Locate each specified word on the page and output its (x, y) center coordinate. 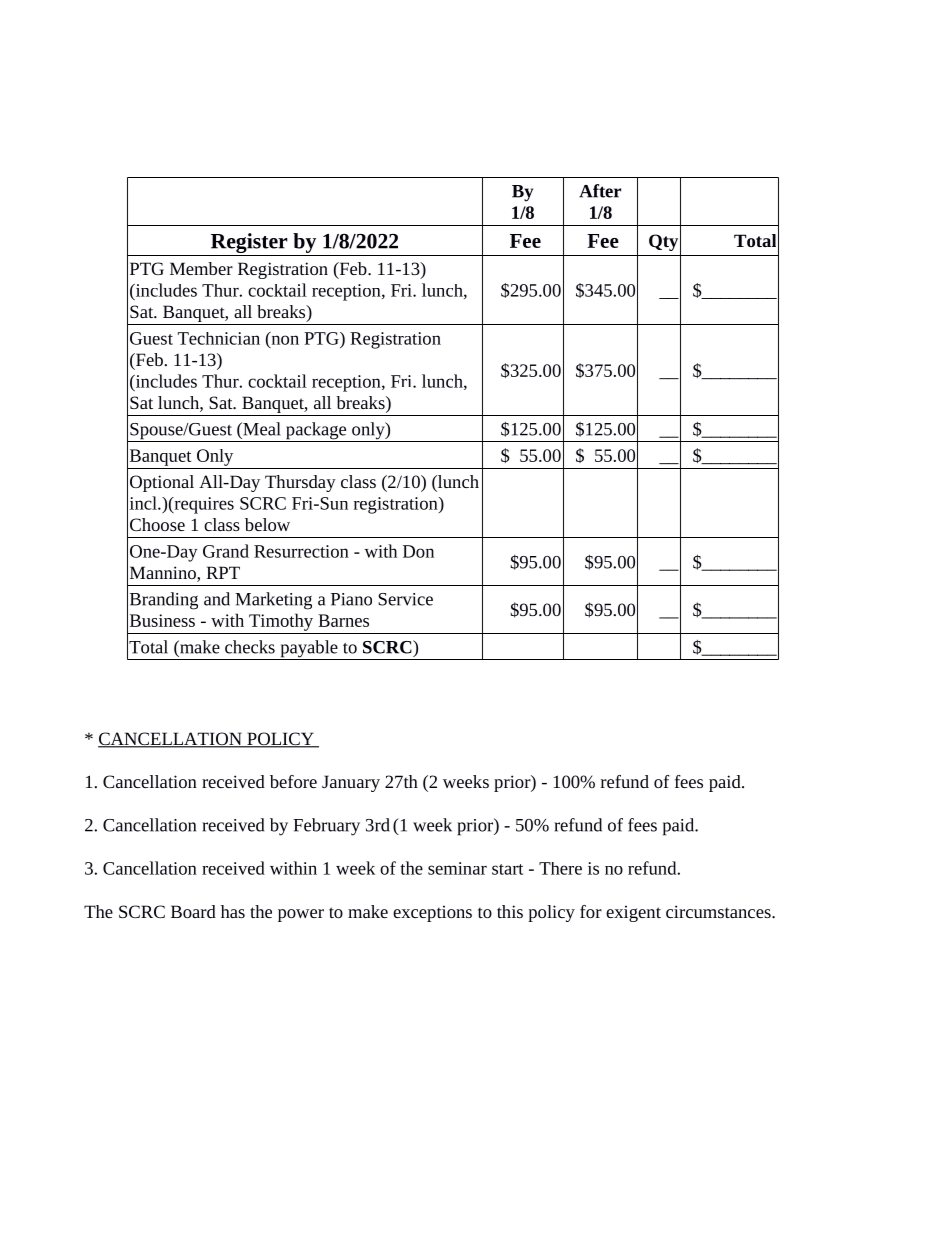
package (316, 432)
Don (418, 551)
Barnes (343, 620)
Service (405, 599)
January (351, 783)
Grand (226, 551)
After (600, 191)
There (560, 868)
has (233, 911)
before (293, 781)
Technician (219, 338)
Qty (663, 242)
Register (249, 243)
